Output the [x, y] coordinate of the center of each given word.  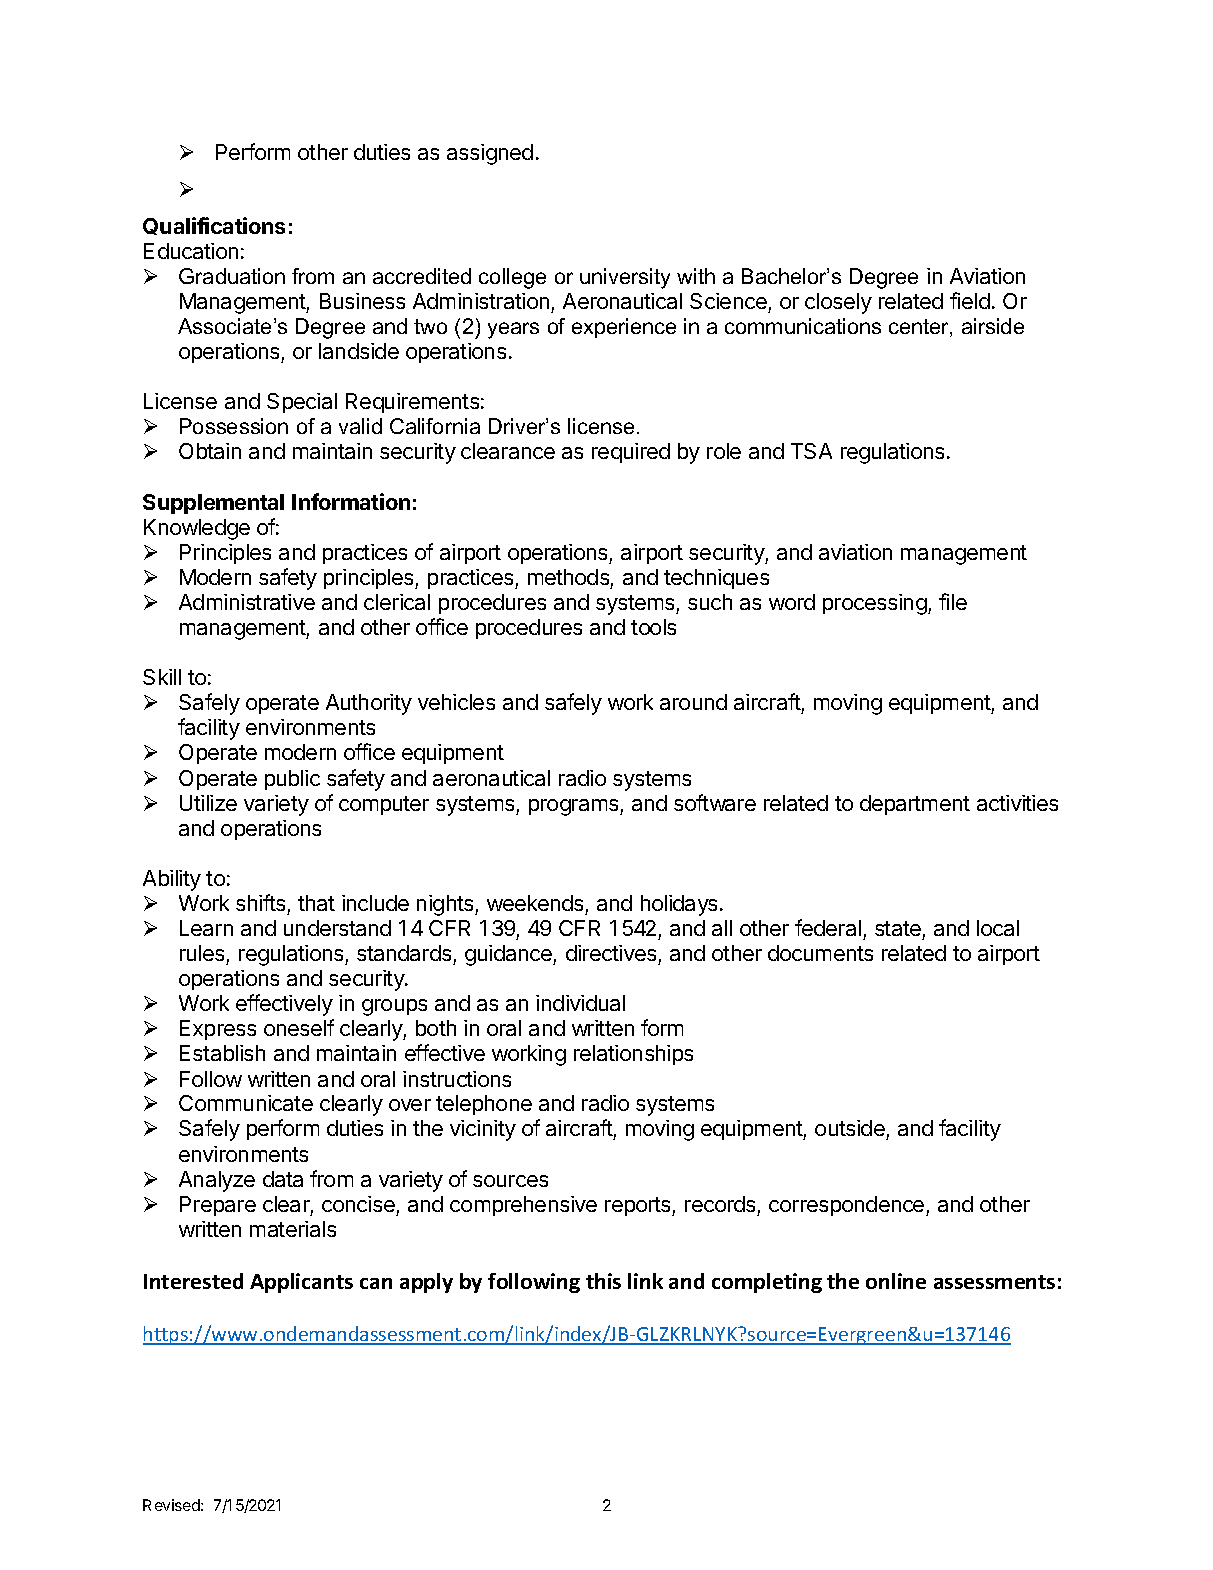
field [970, 300]
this [603, 1281]
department [915, 805]
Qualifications [214, 226]
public [292, 780]
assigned [490, 154]
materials [293, 1229]
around [693, 702]
